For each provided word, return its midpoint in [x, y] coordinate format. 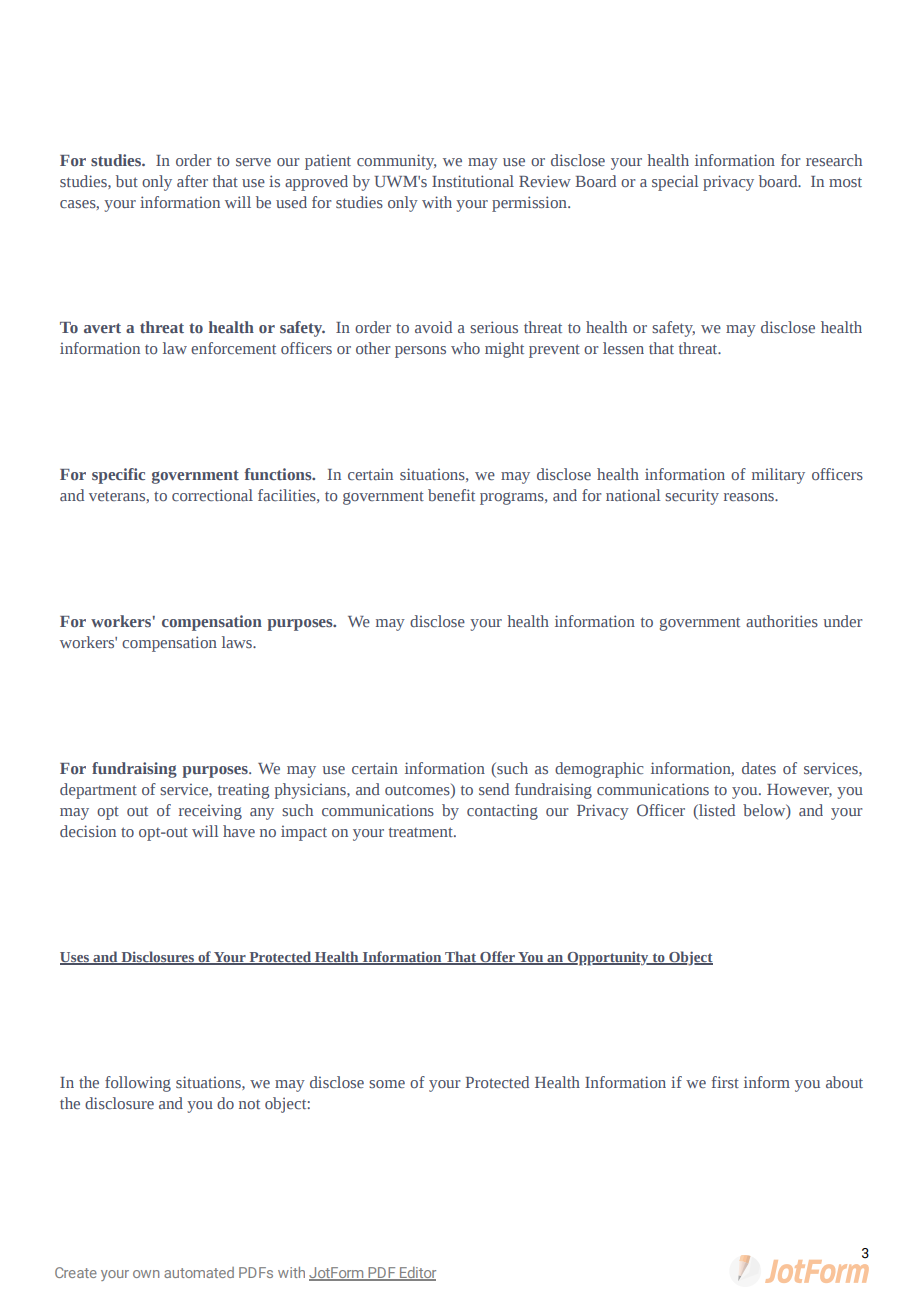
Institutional [473, 181]
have [239, 831]
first [725, 1082]
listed [716, 810]
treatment [422, 832]
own [146, 1274]
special [675, 183]
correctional [212, 495]
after [192, 181]
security [692, 497]
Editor [417, 1274]
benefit [451, 495]
